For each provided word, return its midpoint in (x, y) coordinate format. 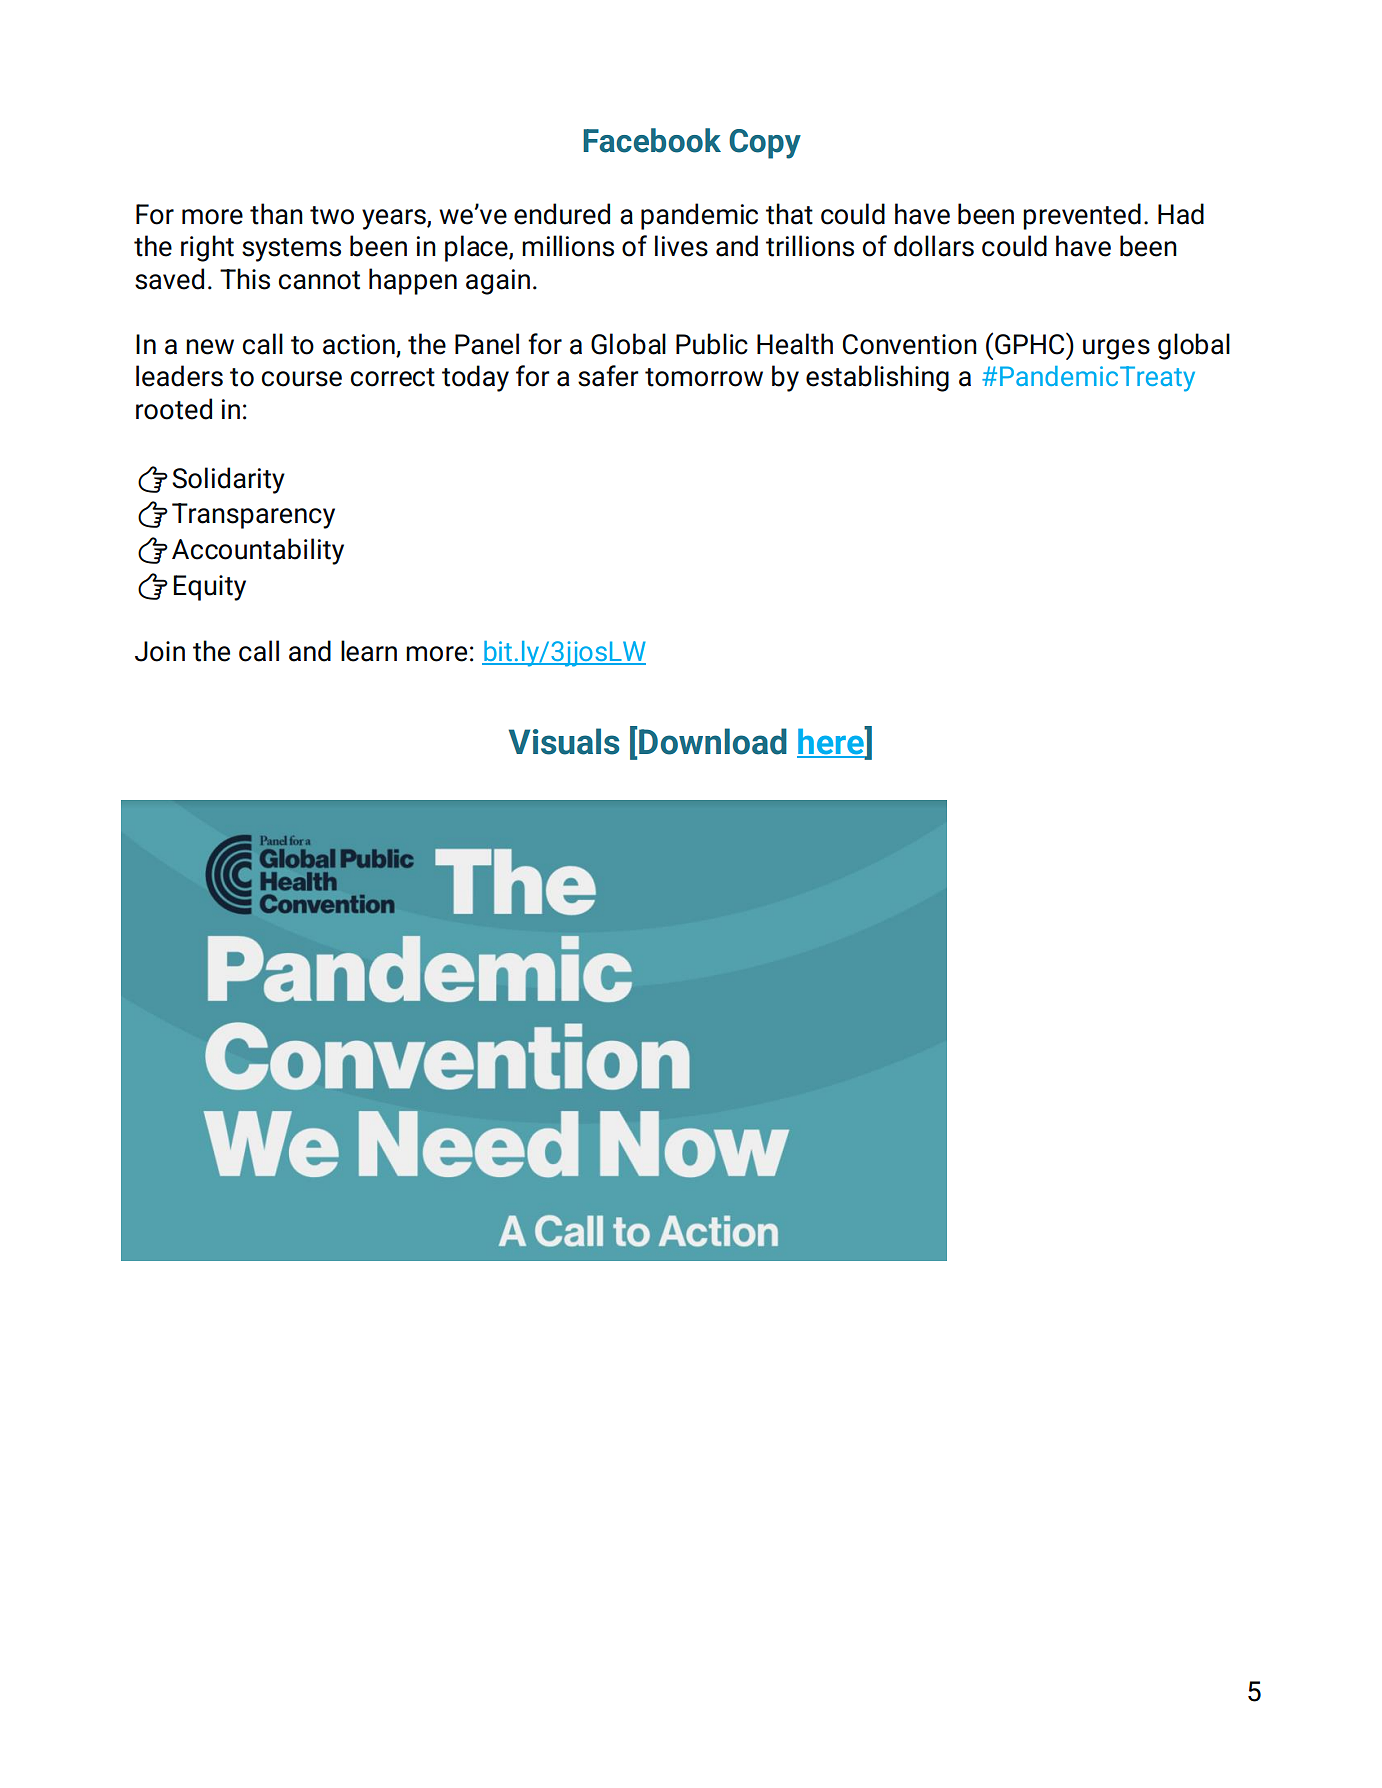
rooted (174, 409)
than (276, 214)
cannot (319, 280)
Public (712, 344)
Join (160, 651)
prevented (1082, 216)
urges (1116, 349)
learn (369, 651)
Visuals (564, 741)
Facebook (652, 140)
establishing (877, 378)
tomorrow (704, 377)
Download (713, 741)
